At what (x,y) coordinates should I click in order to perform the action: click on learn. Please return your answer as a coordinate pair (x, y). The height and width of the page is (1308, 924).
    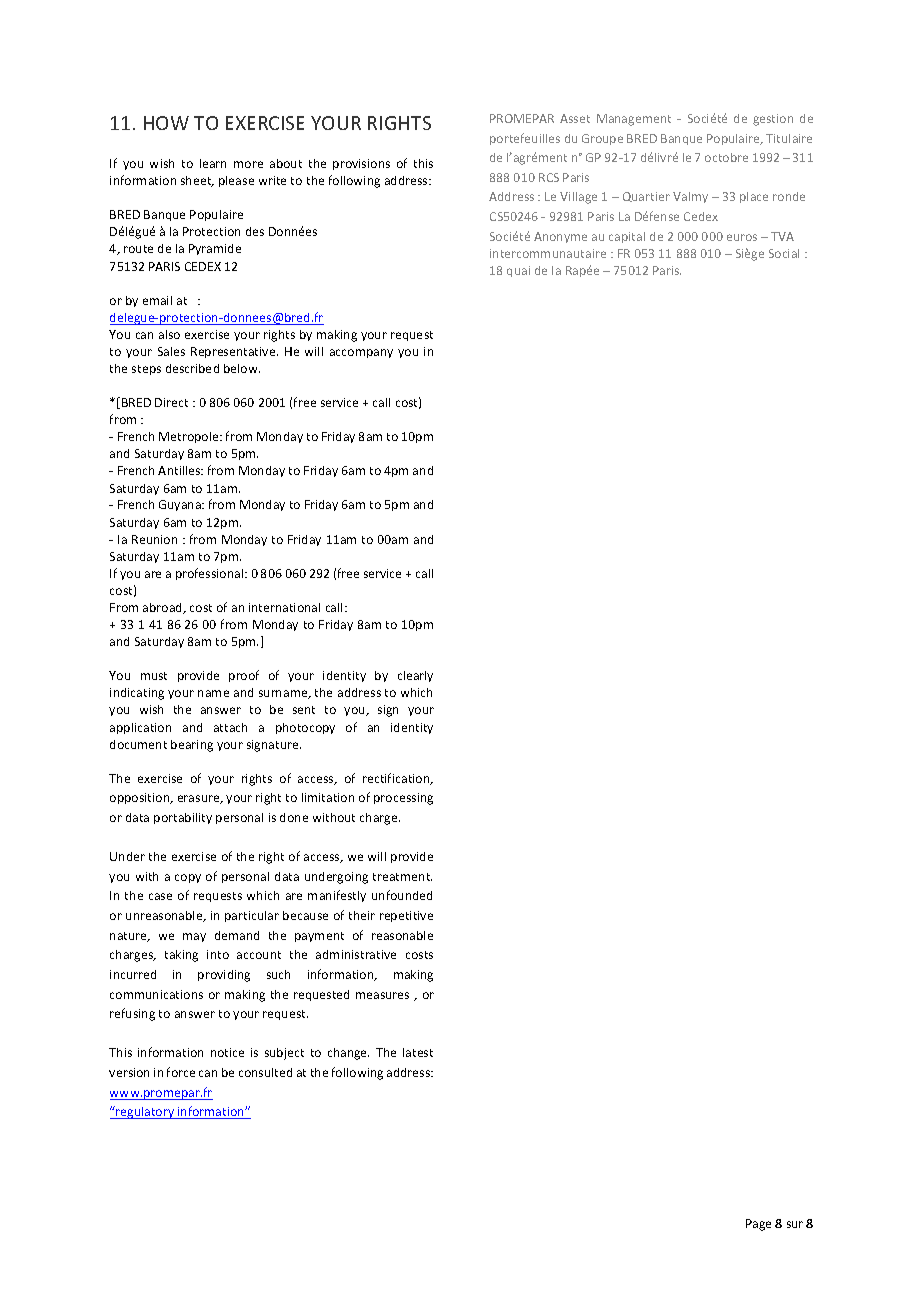
    Looking at the image, I should click on (213, 163).
